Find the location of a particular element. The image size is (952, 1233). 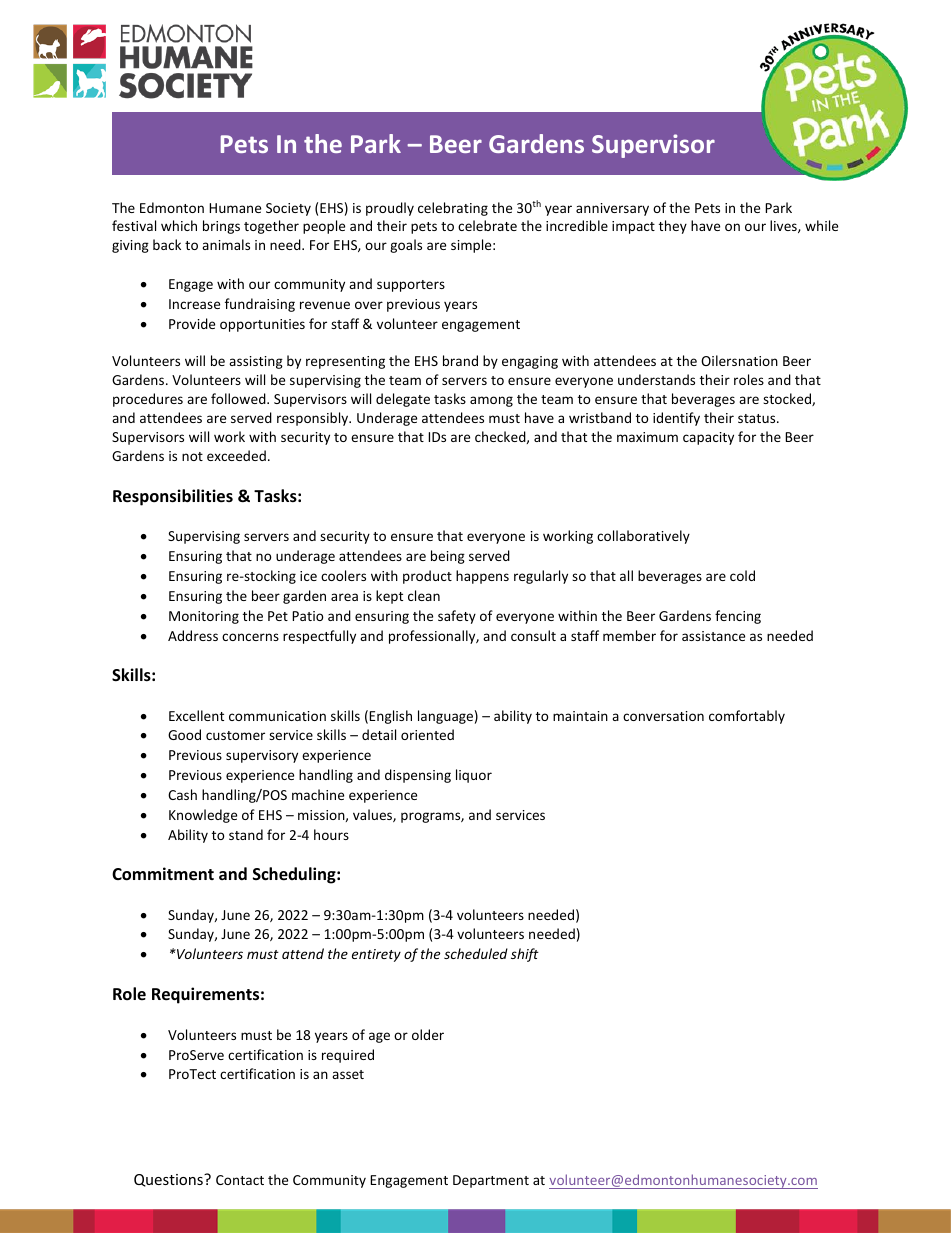

not is located at coordinates (192, 456).
